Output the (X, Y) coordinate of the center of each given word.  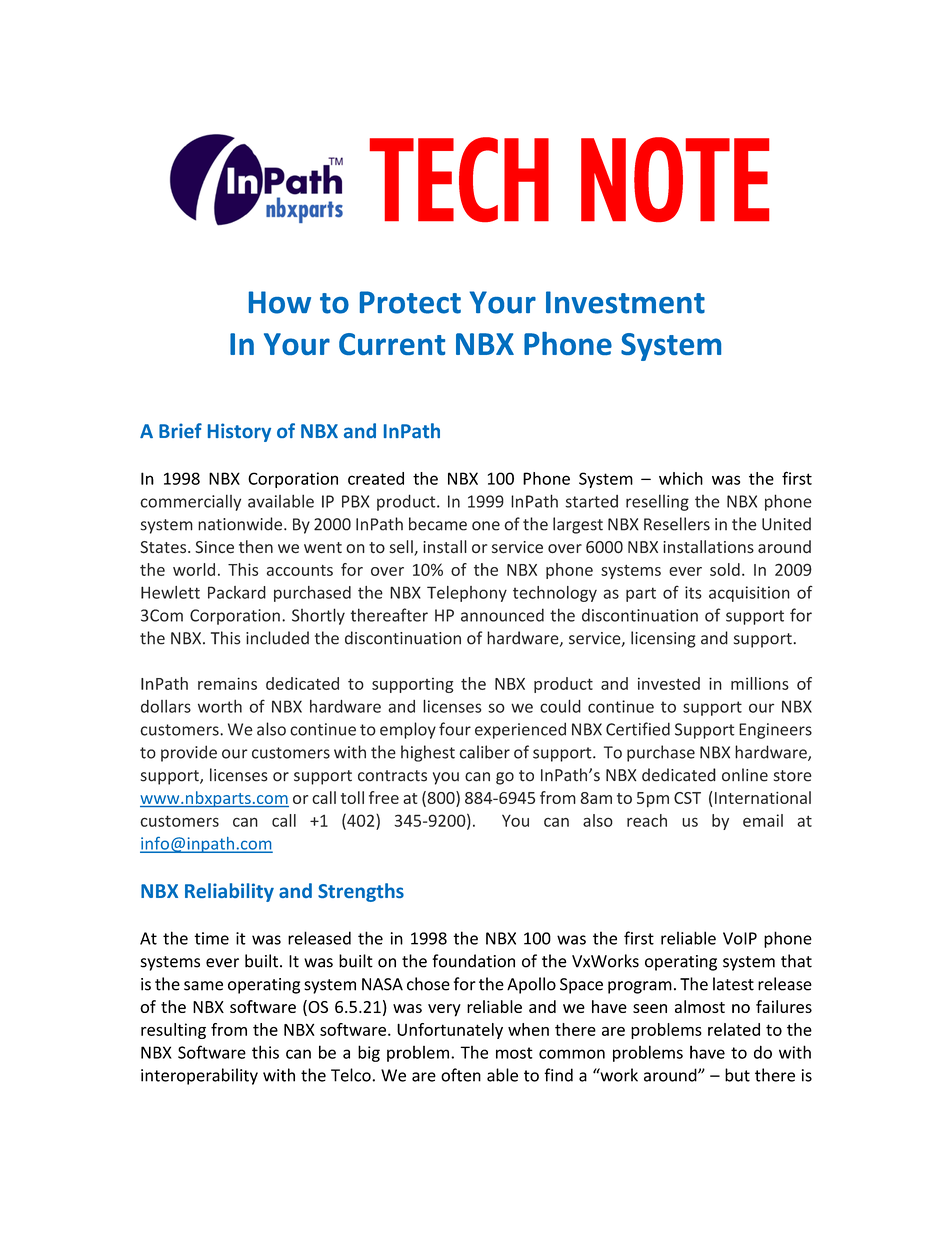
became (438, 524)
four (455, 729)
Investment (625, 302)
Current (392, 344)
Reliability (229, 892)
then (256, 547)
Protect (410, 302)
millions (760, 683)
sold (725, 569)
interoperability (199, 1076)
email (763, 820)
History (239, 432)
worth (220, 706)
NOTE (675, 179)
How (280, 302)
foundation (473, 961)
